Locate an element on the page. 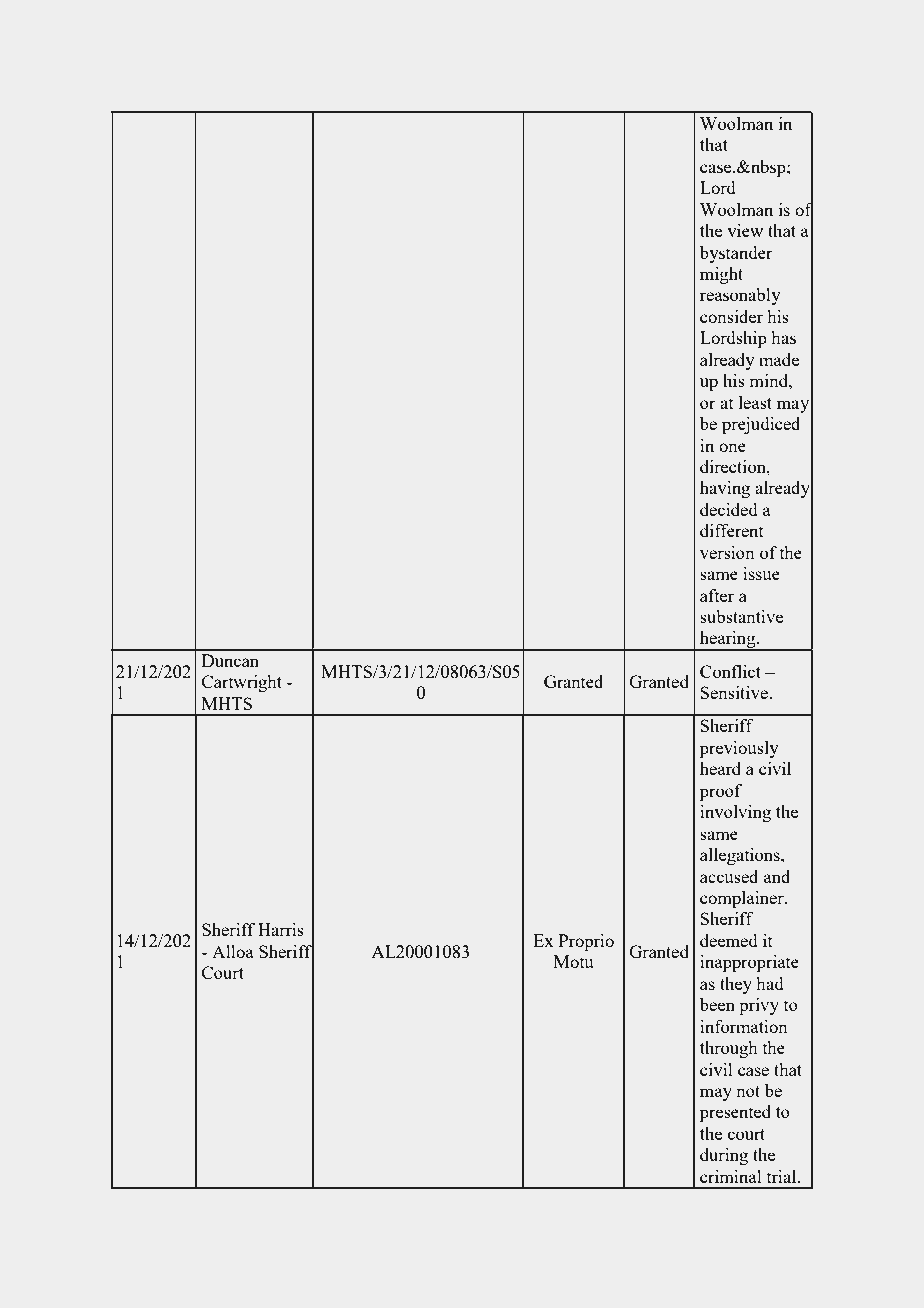  view is located at coordinates (745, 230).
